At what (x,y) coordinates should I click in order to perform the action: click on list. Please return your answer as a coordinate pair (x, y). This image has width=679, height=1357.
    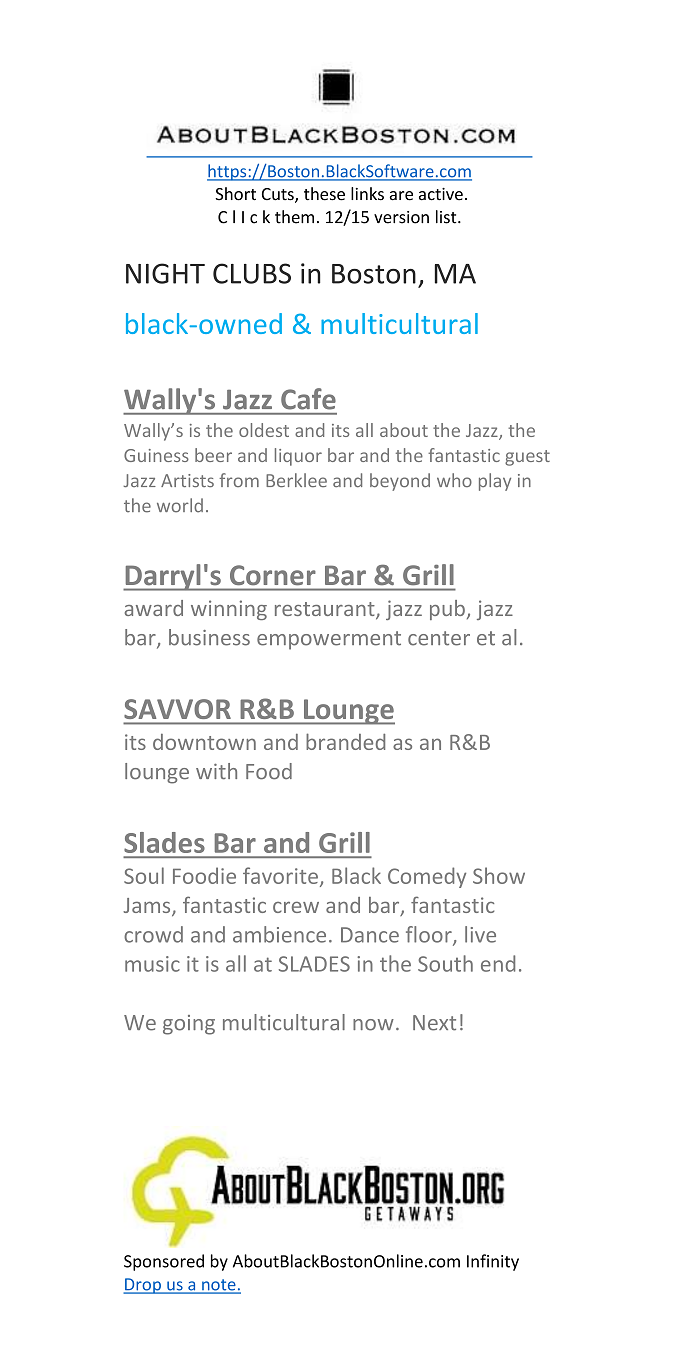
    Looking at the image, I should click on (447, 217).
